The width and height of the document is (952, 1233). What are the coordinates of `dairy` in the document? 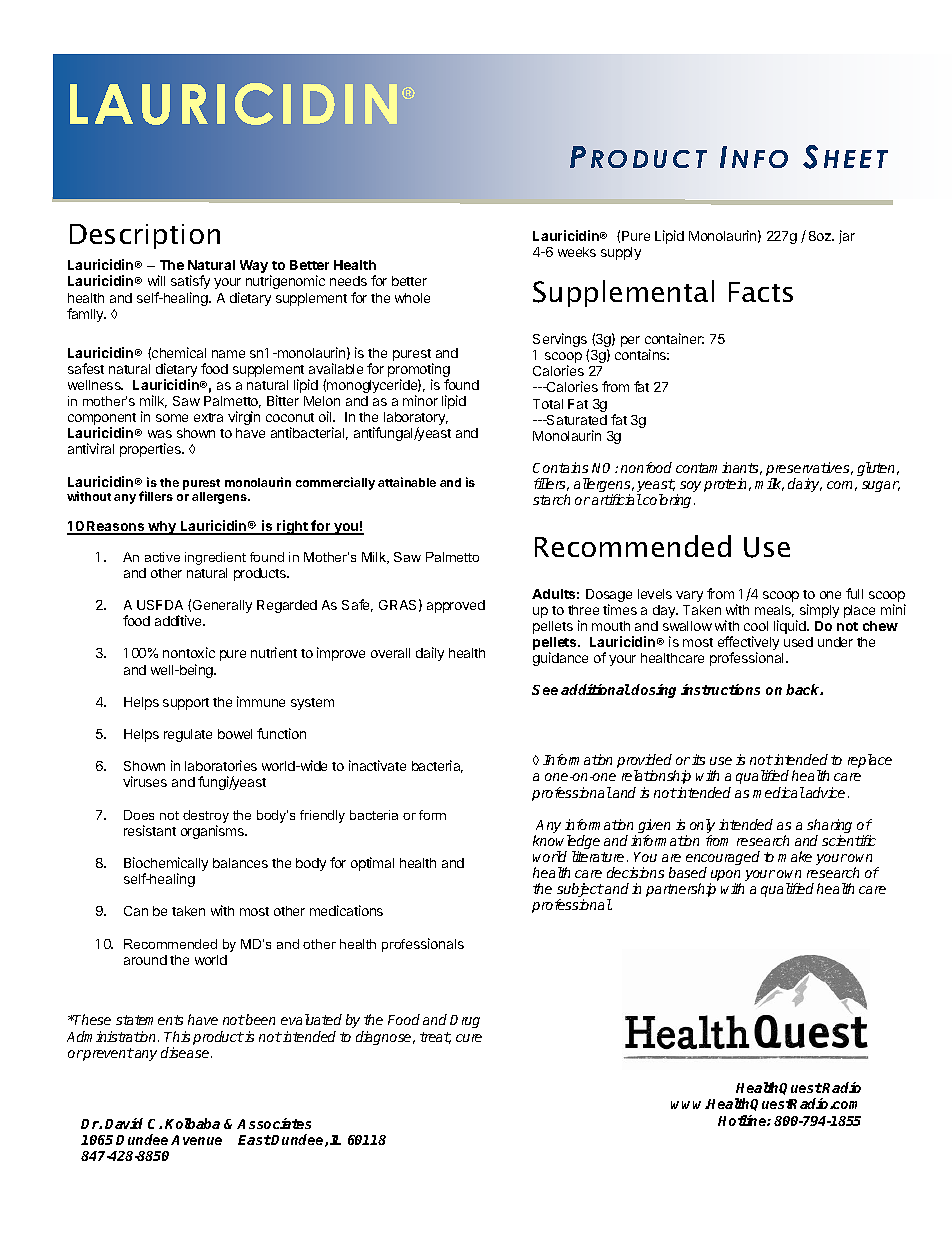 It's located at (805, 485).
